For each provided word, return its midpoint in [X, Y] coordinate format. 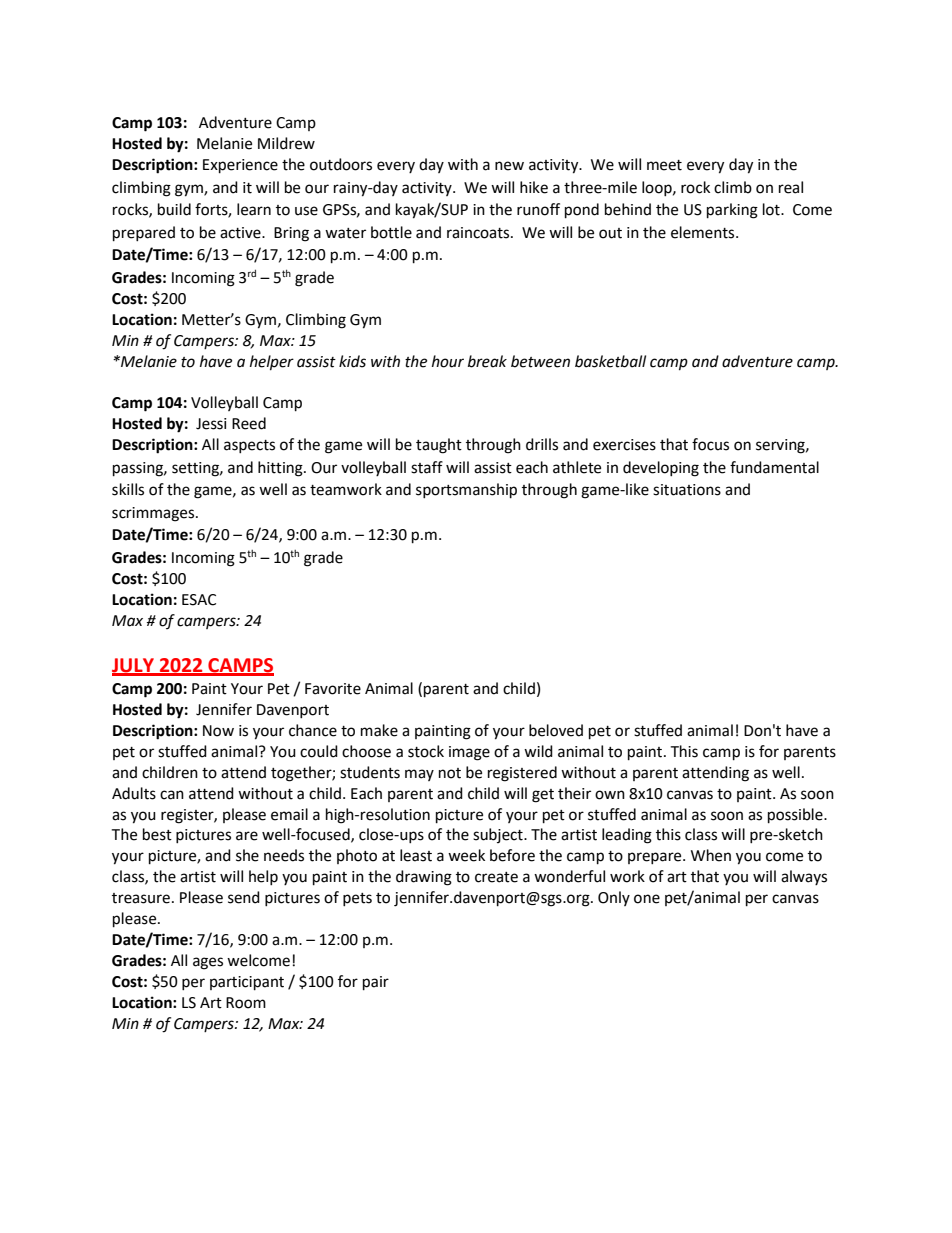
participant [247, 983]
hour [448, 361]
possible [796, 816]
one [647, 899]
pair [376, 983]
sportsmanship [466, 491]
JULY [134, 666]
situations [687, 490]
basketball [610, 361]
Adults [134, 793]
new [509, 166]
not [450, 773]
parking [732, 211]
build [174, 209]
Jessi [211, 424]
